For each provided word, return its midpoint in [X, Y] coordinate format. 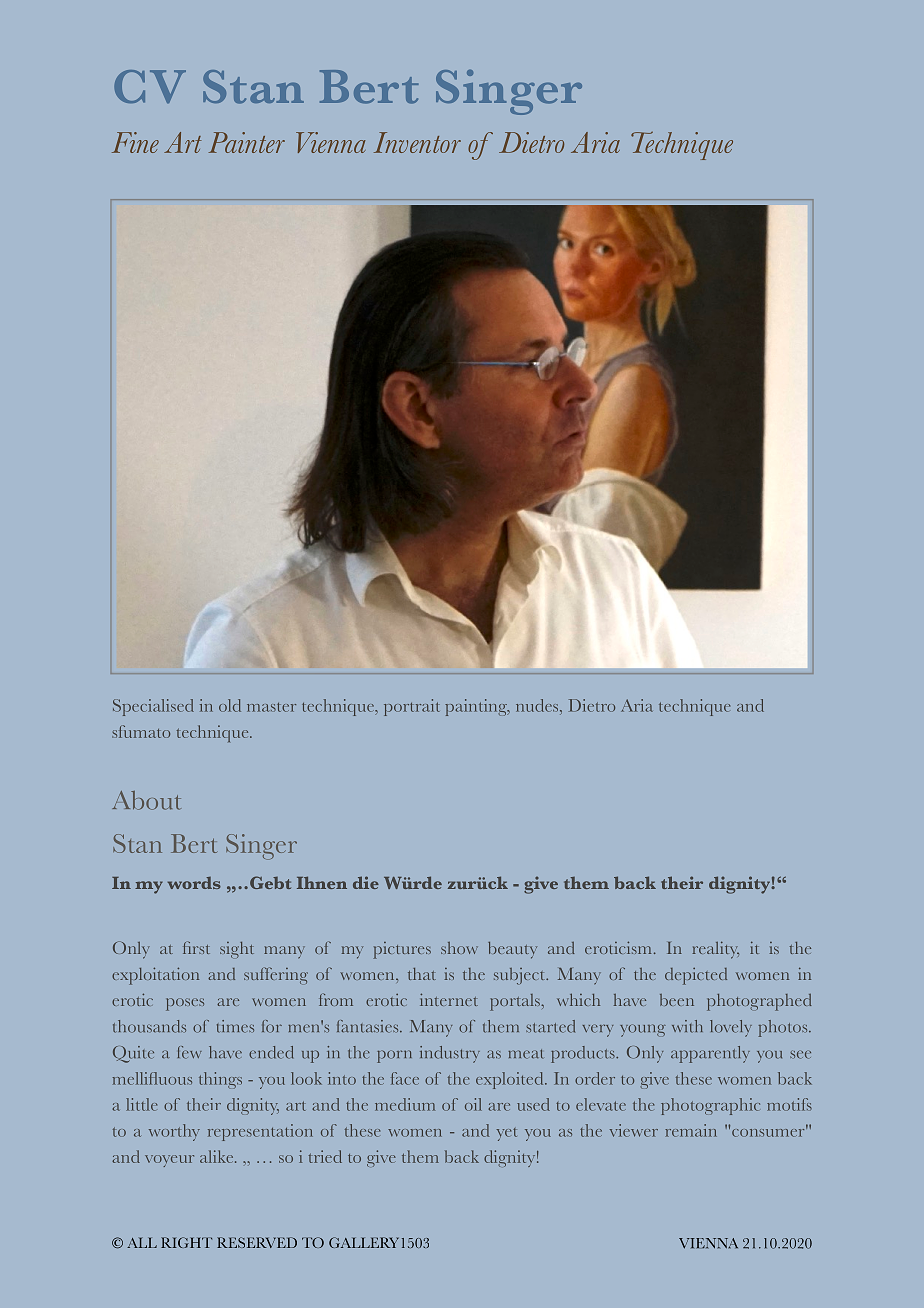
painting [477, 707]
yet [506, 1134]
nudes [538, 705]
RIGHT [186, 1242]
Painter [247, 142]
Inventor [417, 142]
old [230, 705]
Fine [135, 142]
